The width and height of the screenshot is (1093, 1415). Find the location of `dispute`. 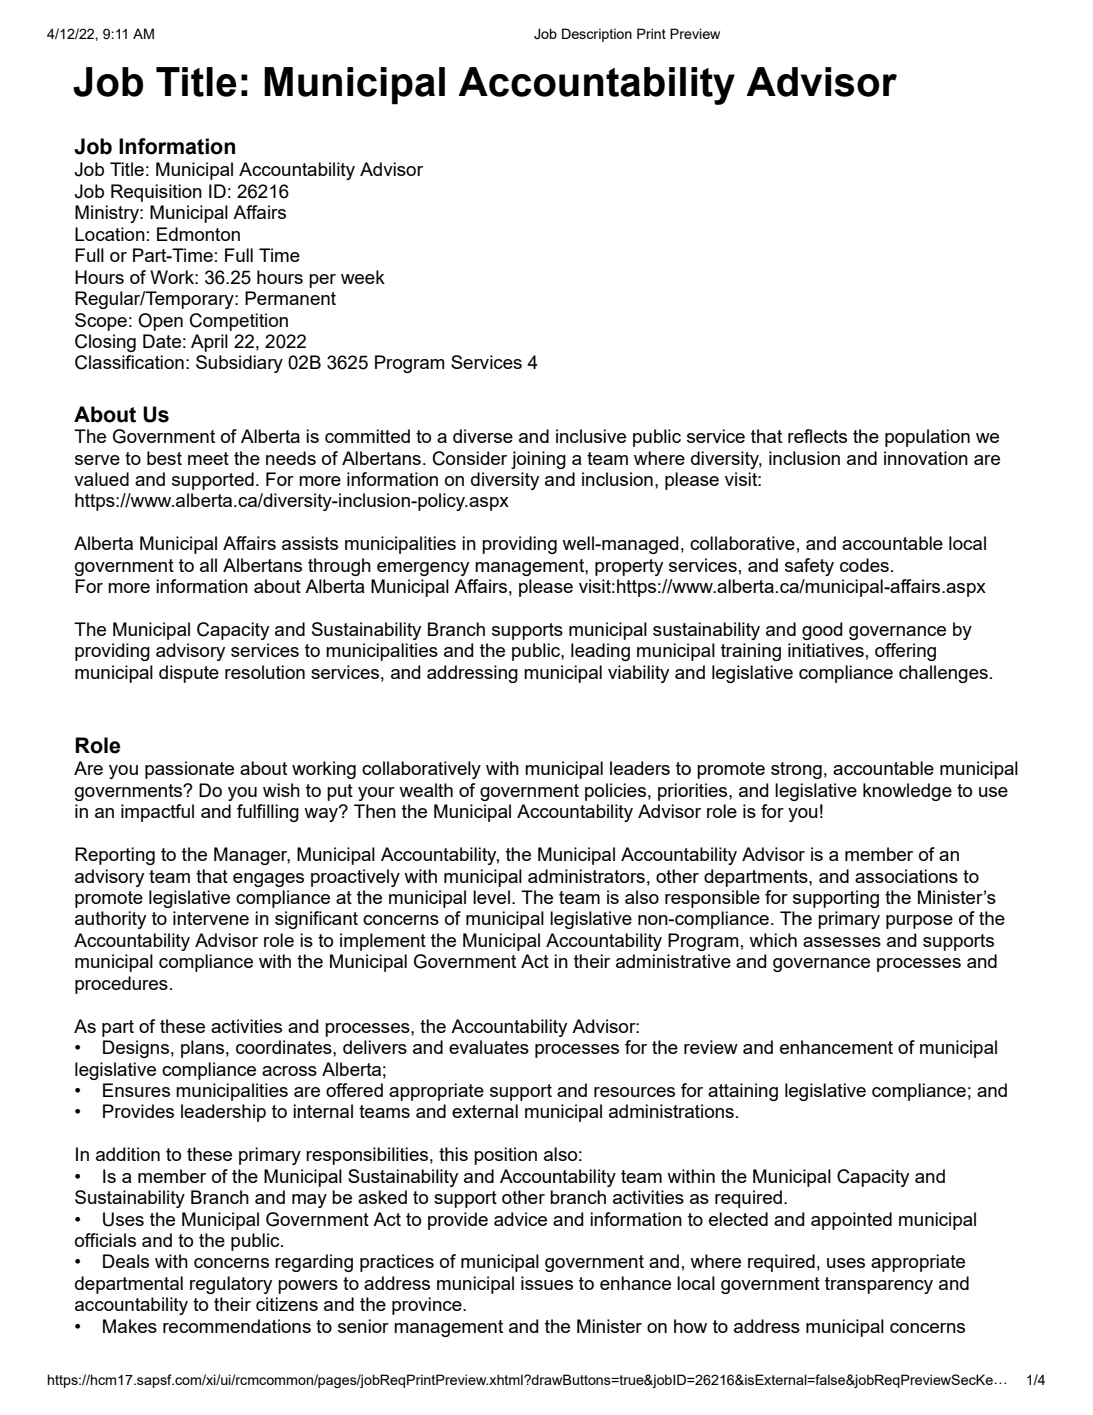

dispute is located at coordinates (189, 674).
